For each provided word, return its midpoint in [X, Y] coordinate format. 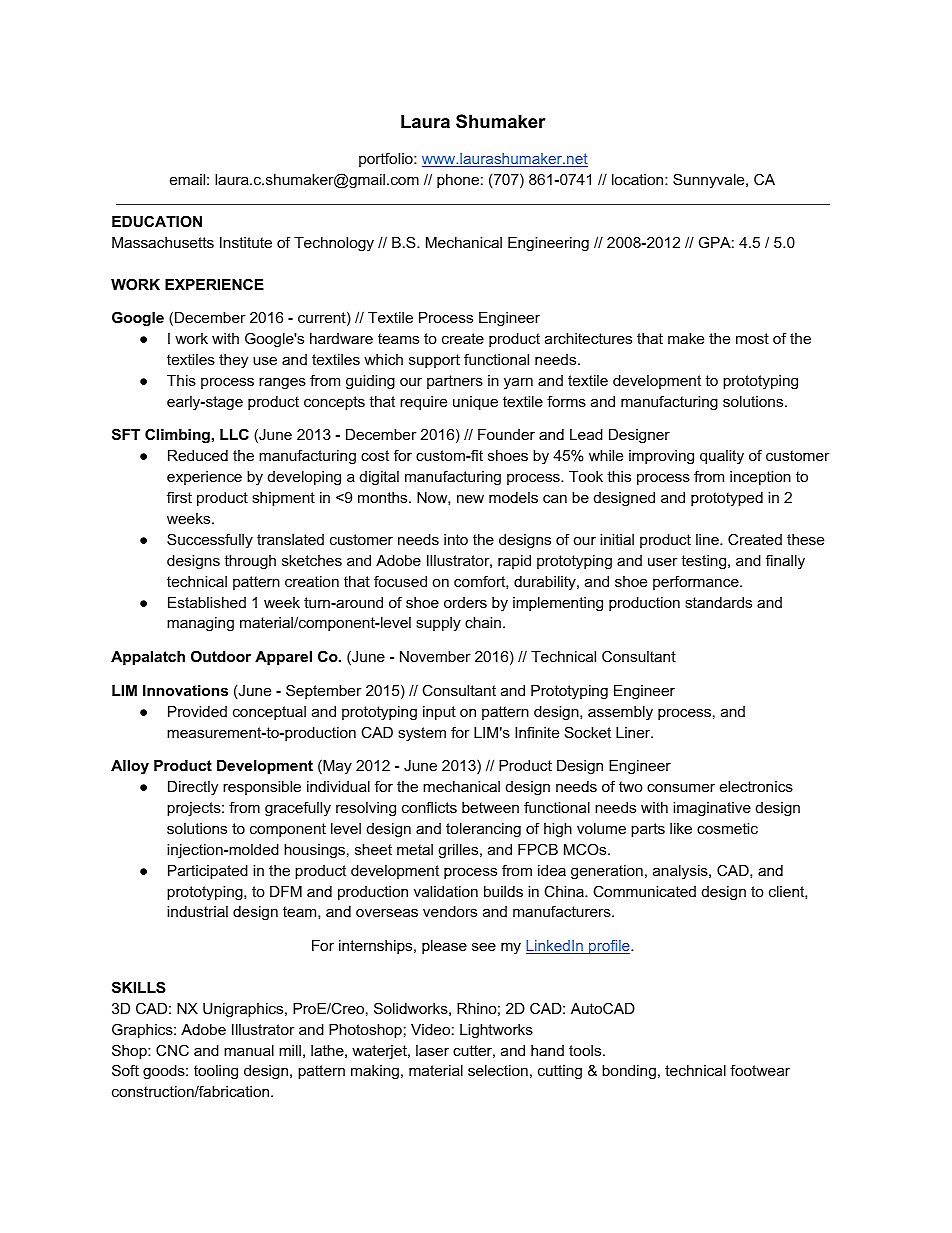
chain [483, 622]
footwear [760, 1070]
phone [458, 181]
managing [200, 624]
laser [432, 1050]
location [639, 179]
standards [718, 602]
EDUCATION [157, 221]
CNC [172, 1050]
